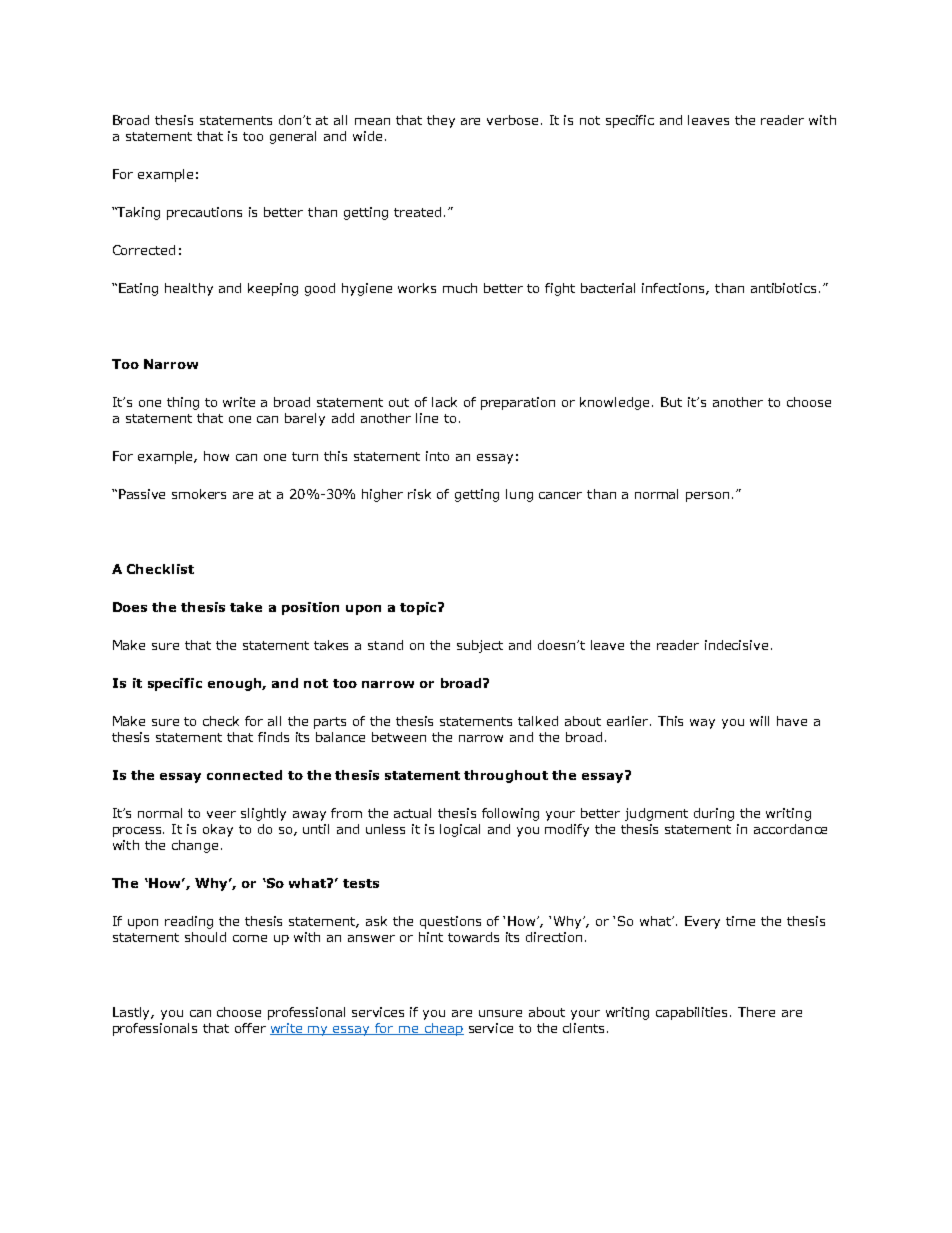  Describe the element at coordinates (293, 137) in the image. I see `general` at that location.
